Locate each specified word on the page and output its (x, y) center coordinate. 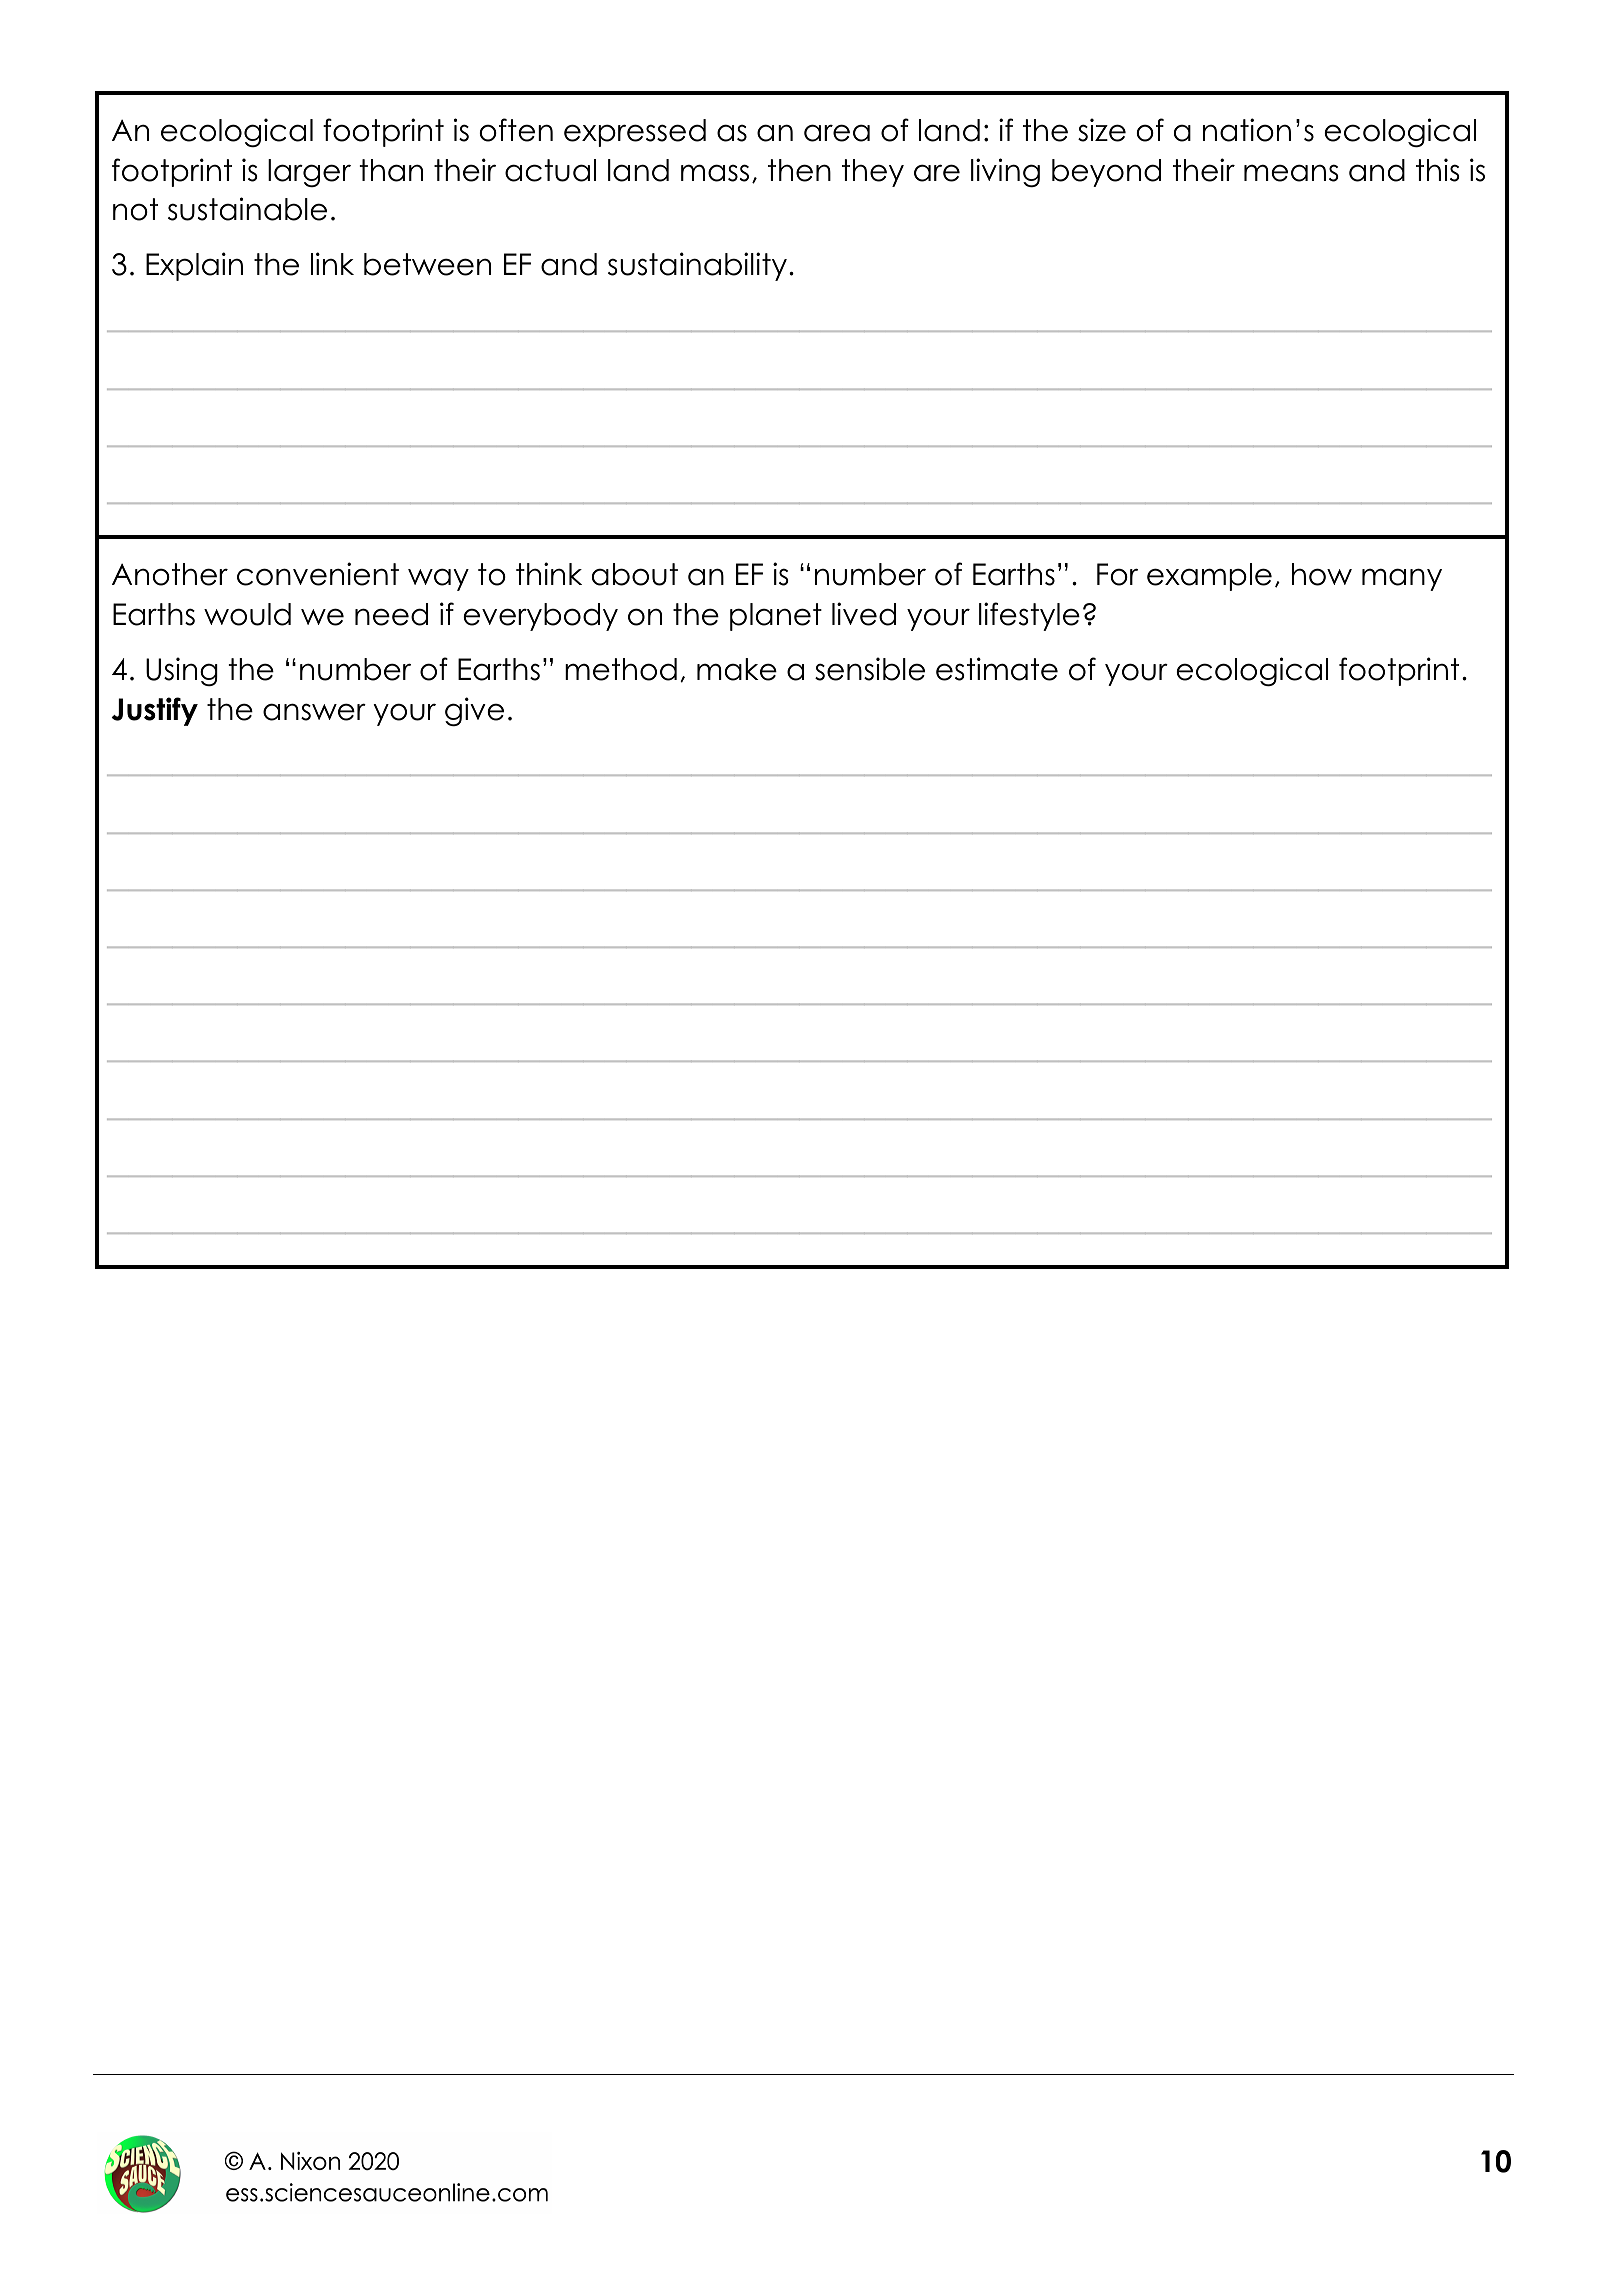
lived (864, 614)
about (635, 574)
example (1209, 577)
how (1322, 574)
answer (314, 712)
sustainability (697, 266)
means (1291, 173)
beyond (1106, 173)
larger (309, 173)
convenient (318, 574)
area (837, 133)
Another (170, 574)
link (332, 263)
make (737, 669)
